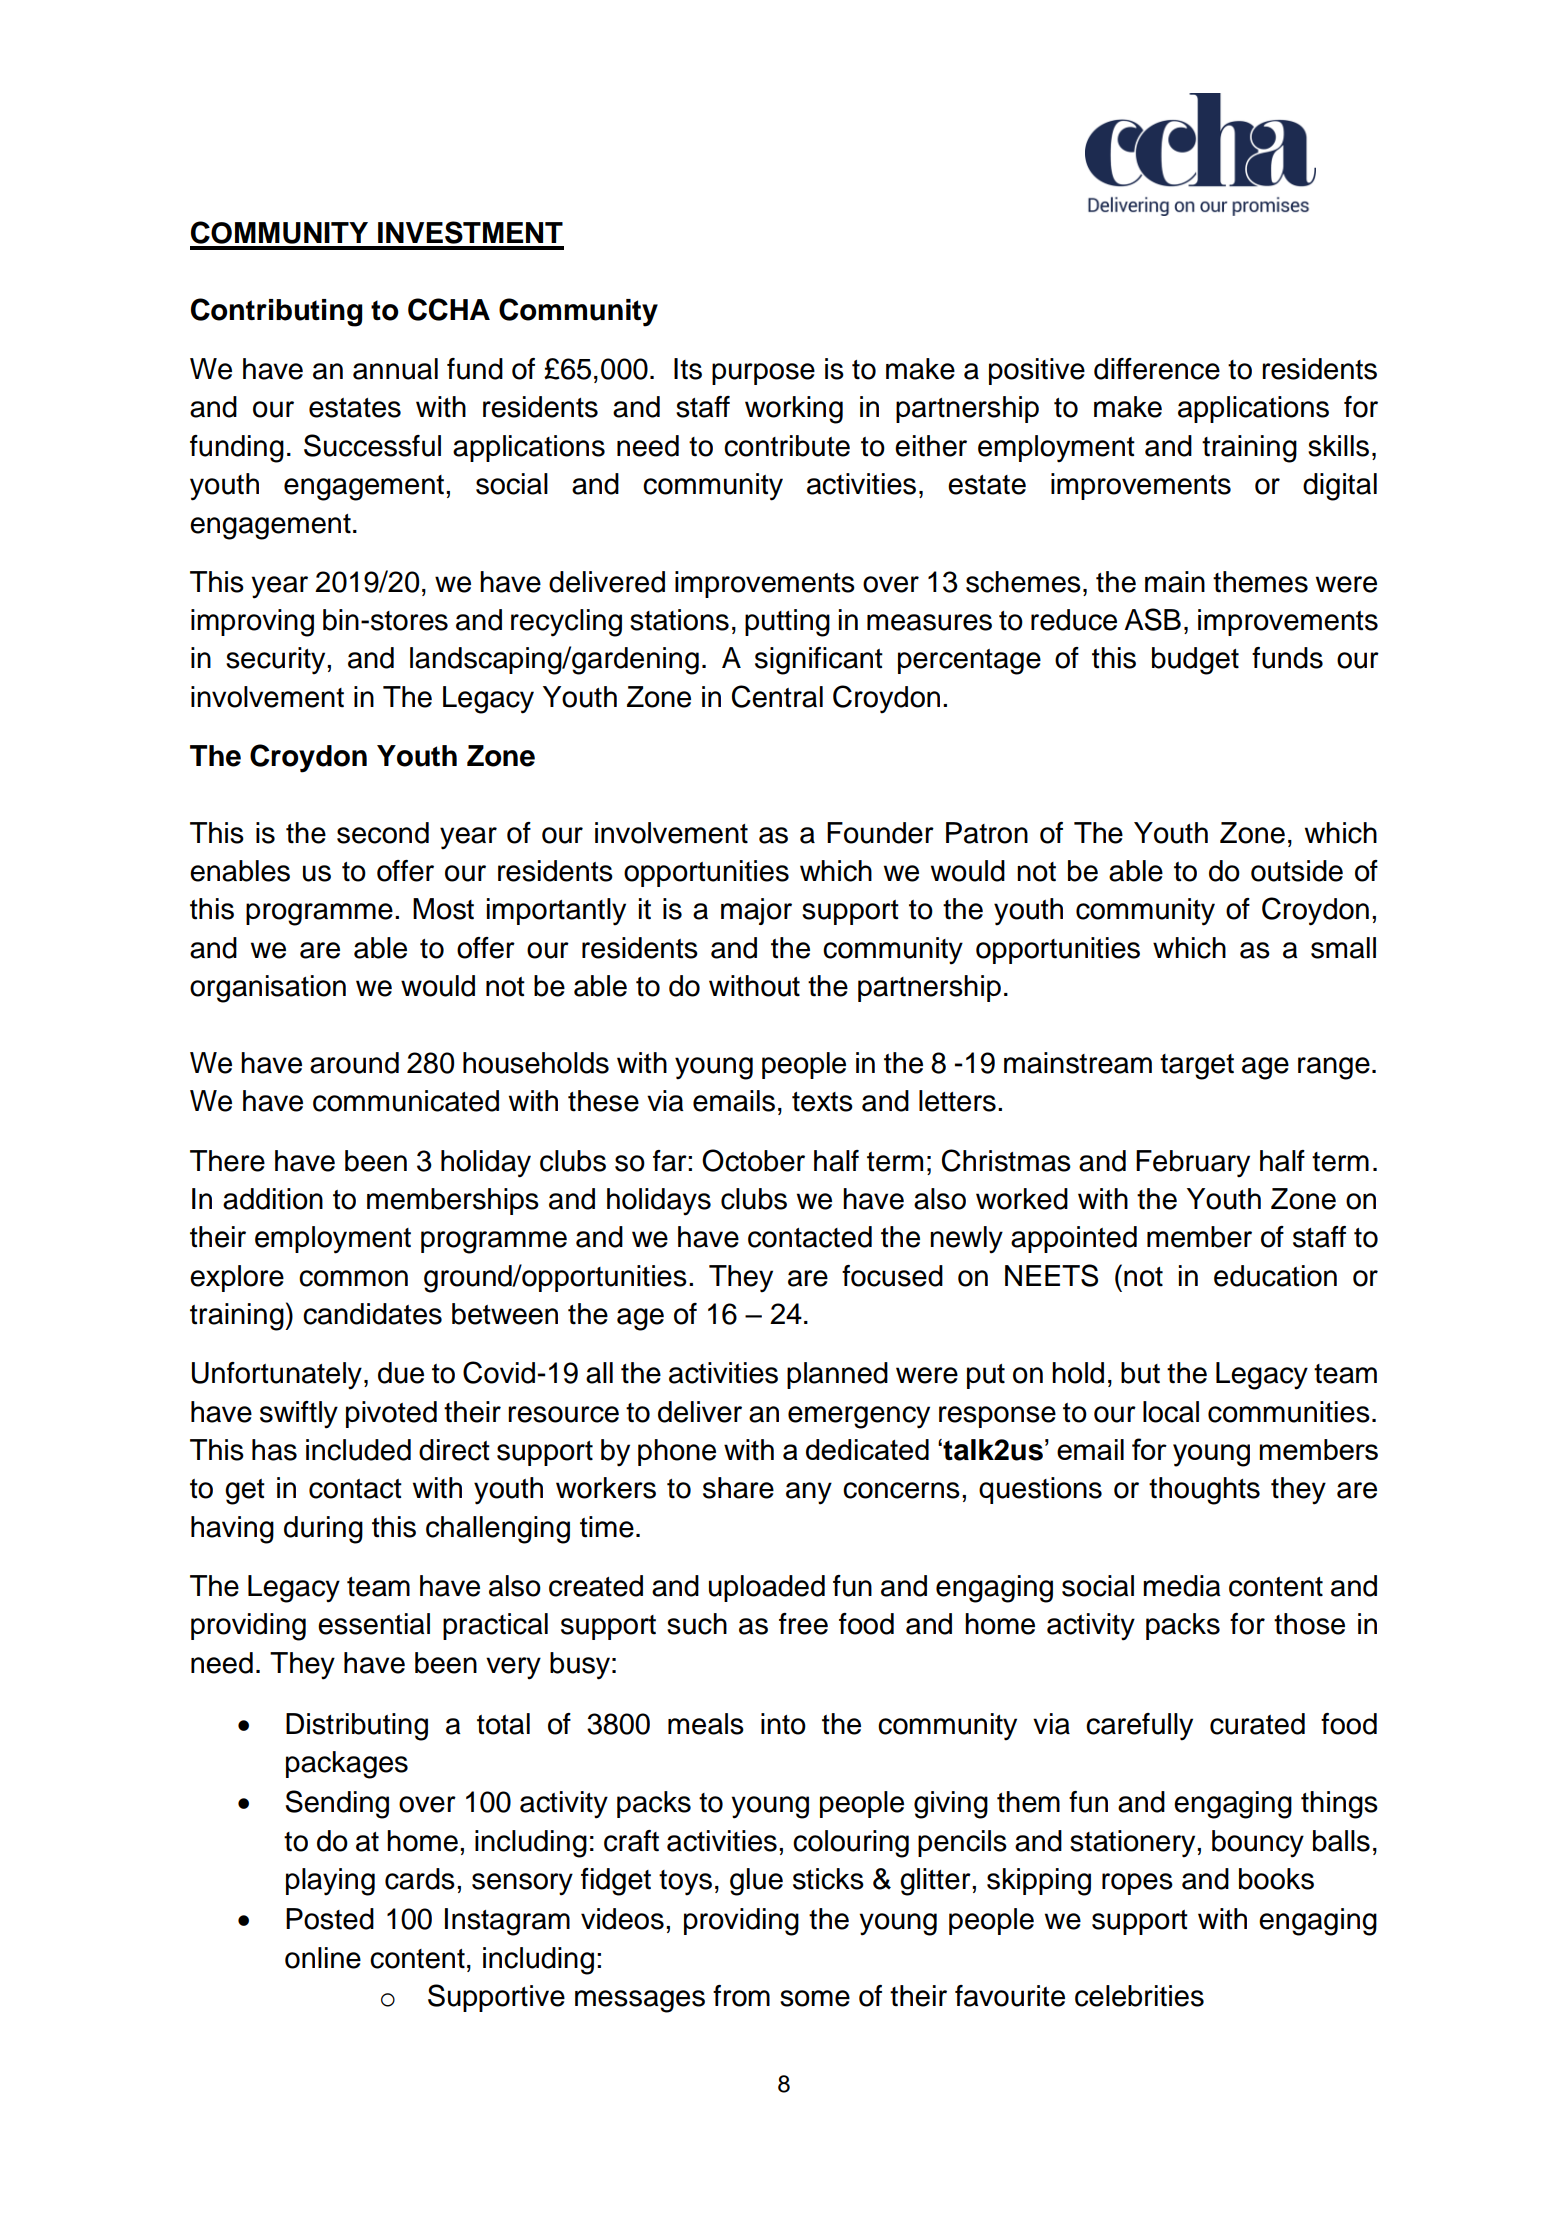 Image resolution: width=1568 pixels, height=2218 pixels. Describe the element at coordinates (763, 374) in the screenshot. I see `purpose` at that location.
